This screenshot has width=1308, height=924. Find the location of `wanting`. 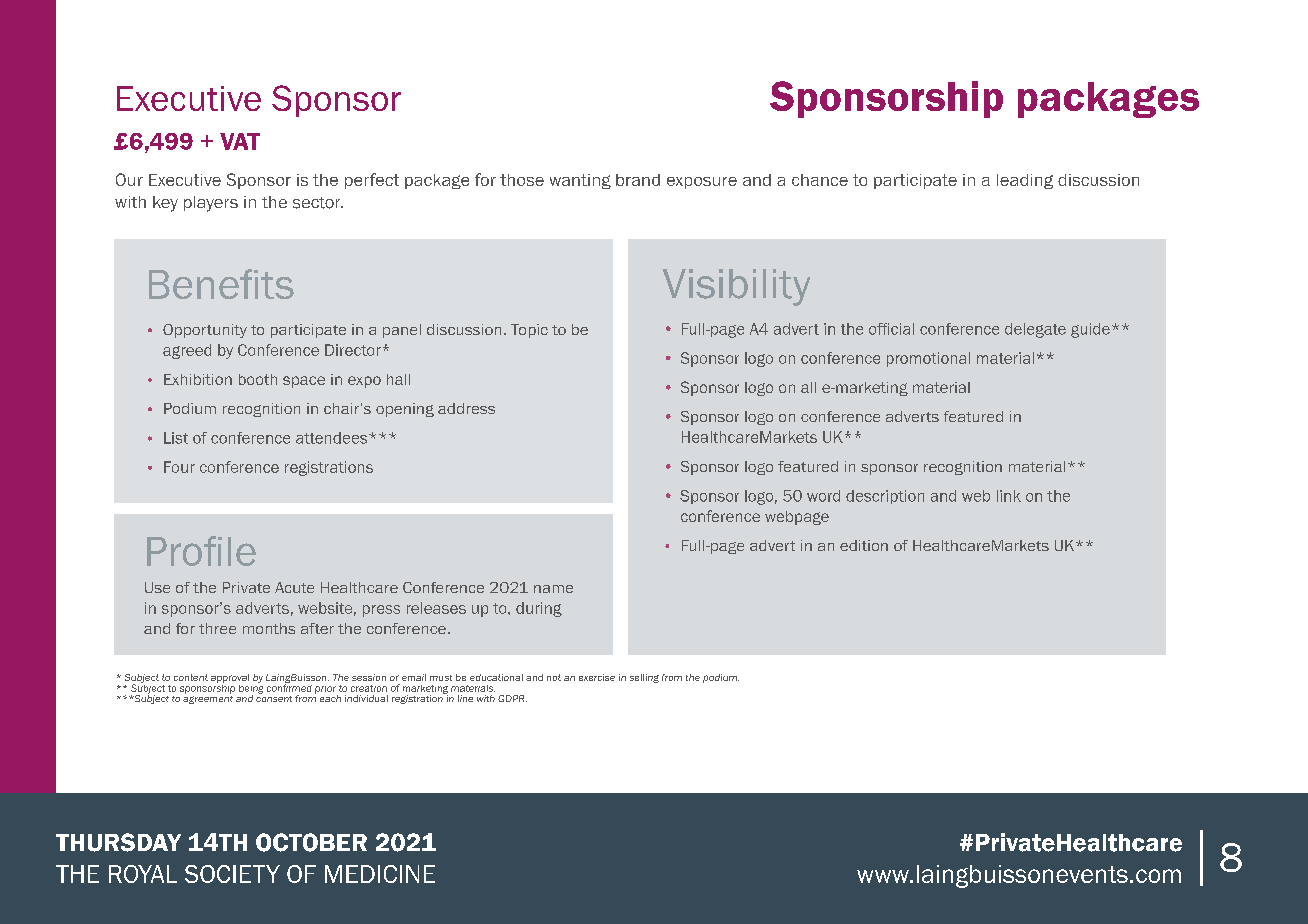

wanting is located at coordinates (580, 181).
